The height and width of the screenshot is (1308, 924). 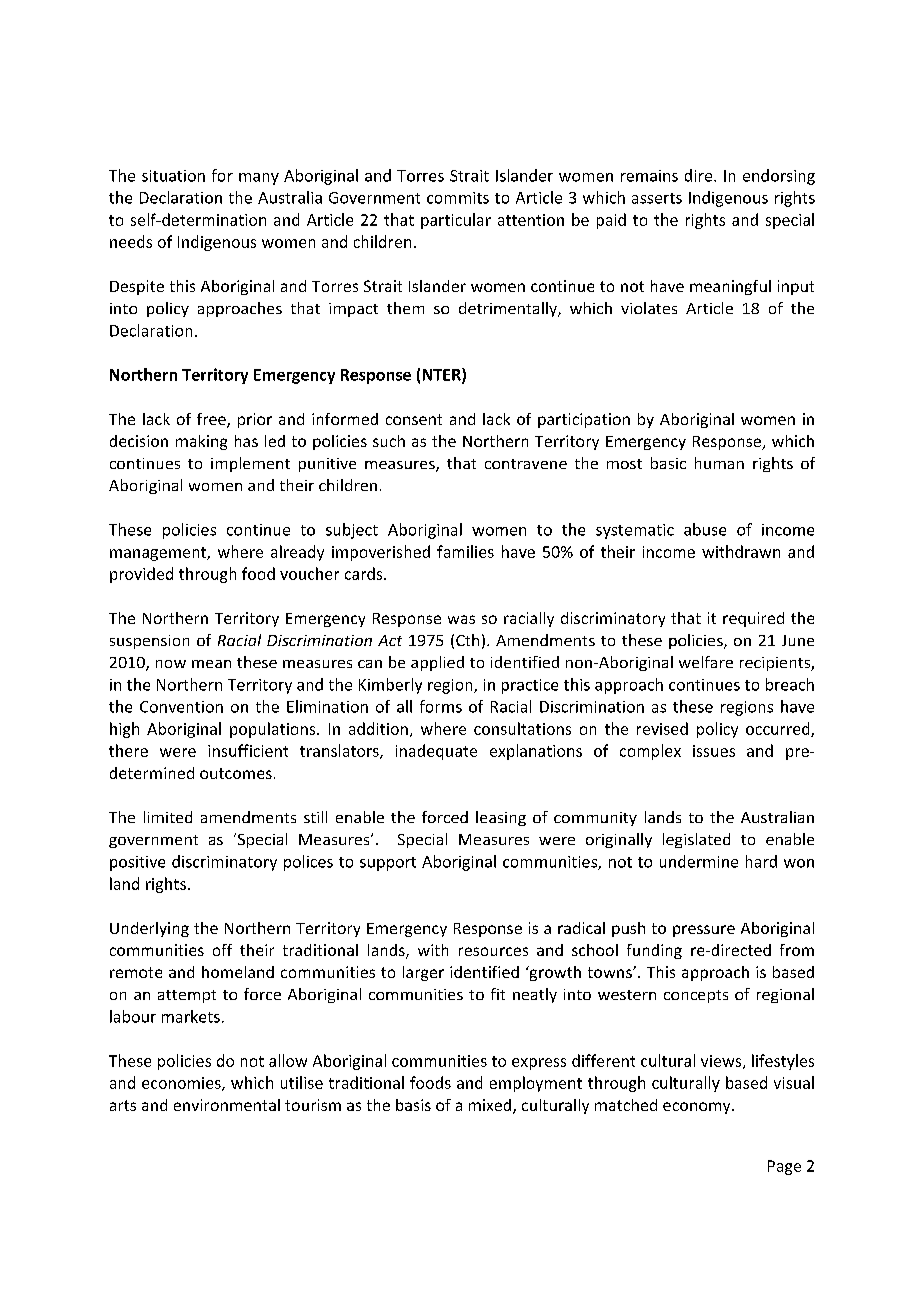 What do you see at coordinates (173, 176) in the screenshot?
I see `situation` at bounding box center [173, 176].
